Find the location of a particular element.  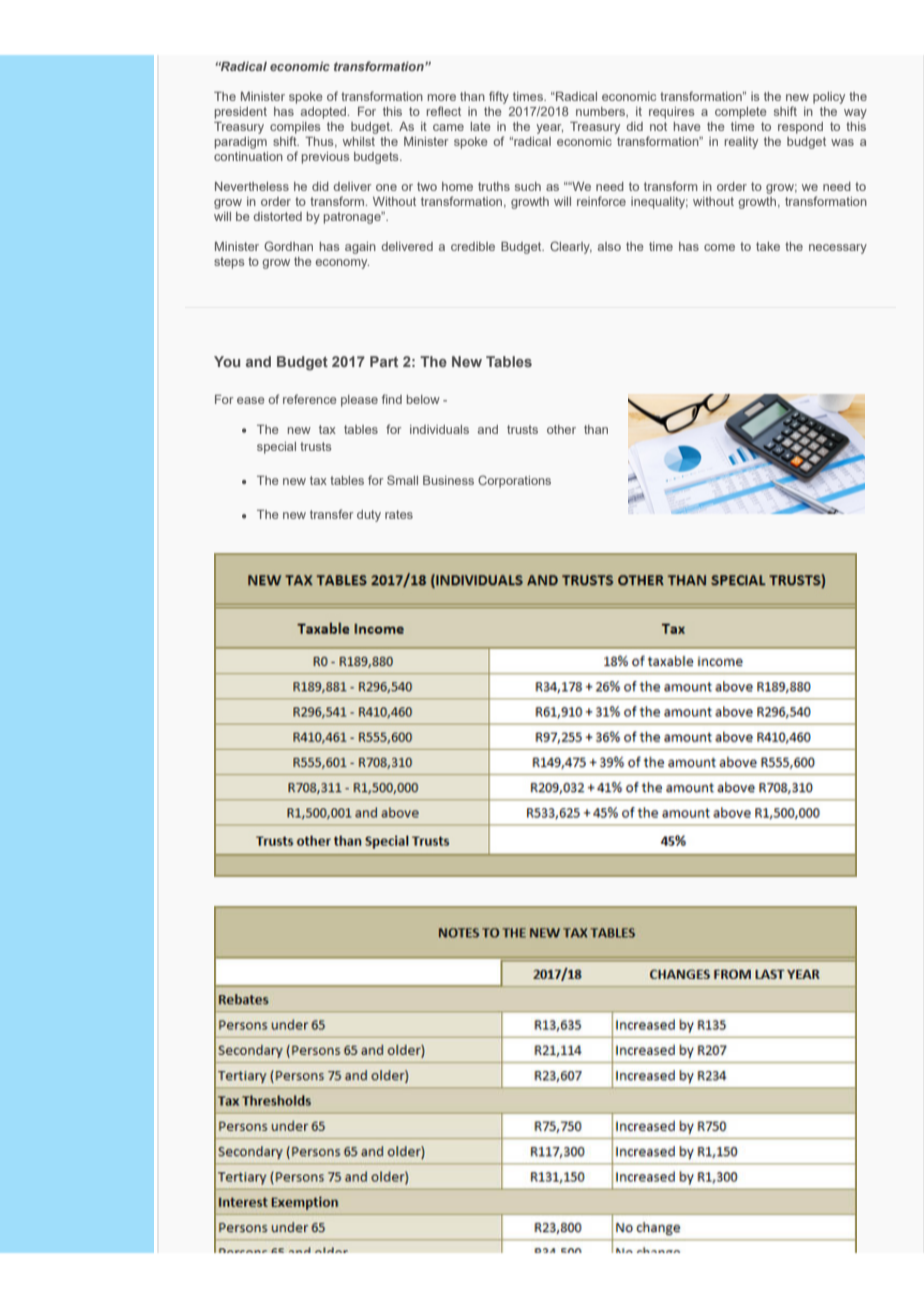

Corporations is located at coordinates (514, 481).
